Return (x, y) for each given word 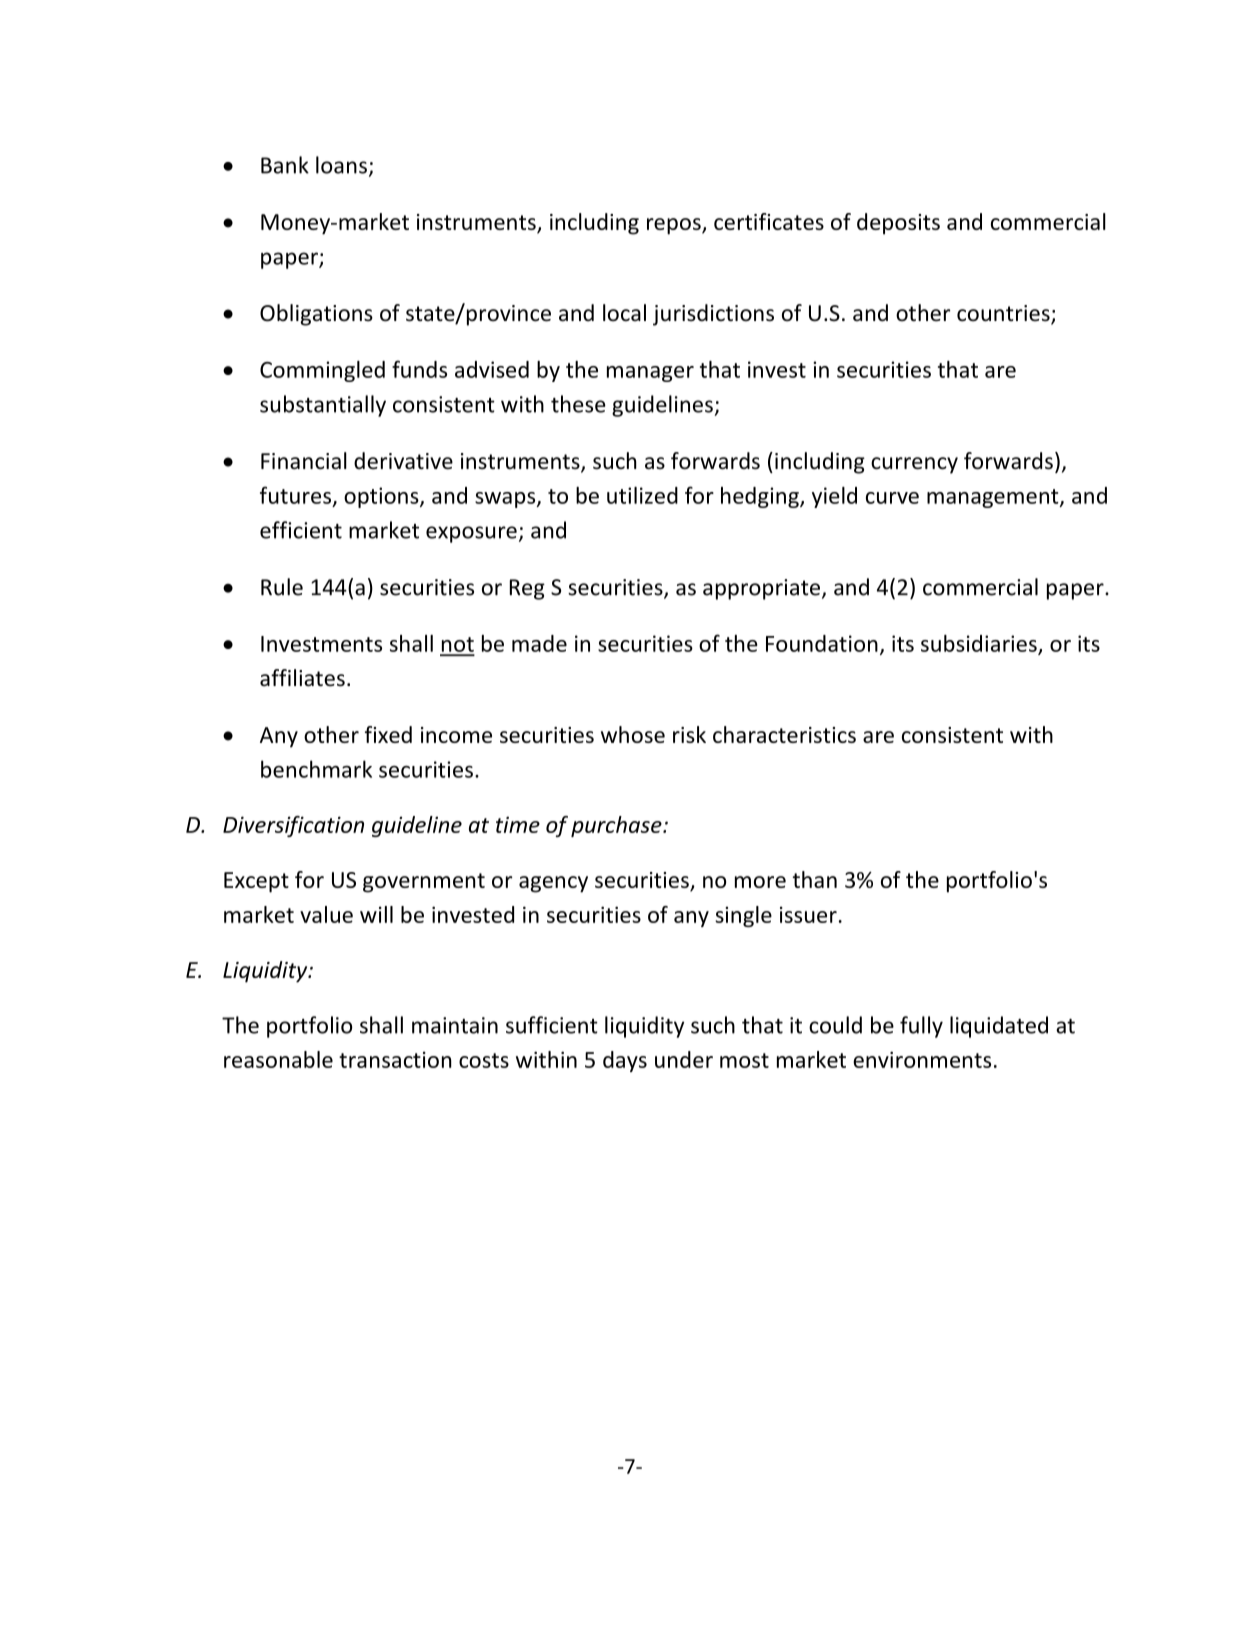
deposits (898, 224)
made (539, 643)
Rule (282, 587)
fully (921, 1027)
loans (341, 165)
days (625, 1061)
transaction (395, 1059)
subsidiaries (980, 644)
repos (675, 226)
